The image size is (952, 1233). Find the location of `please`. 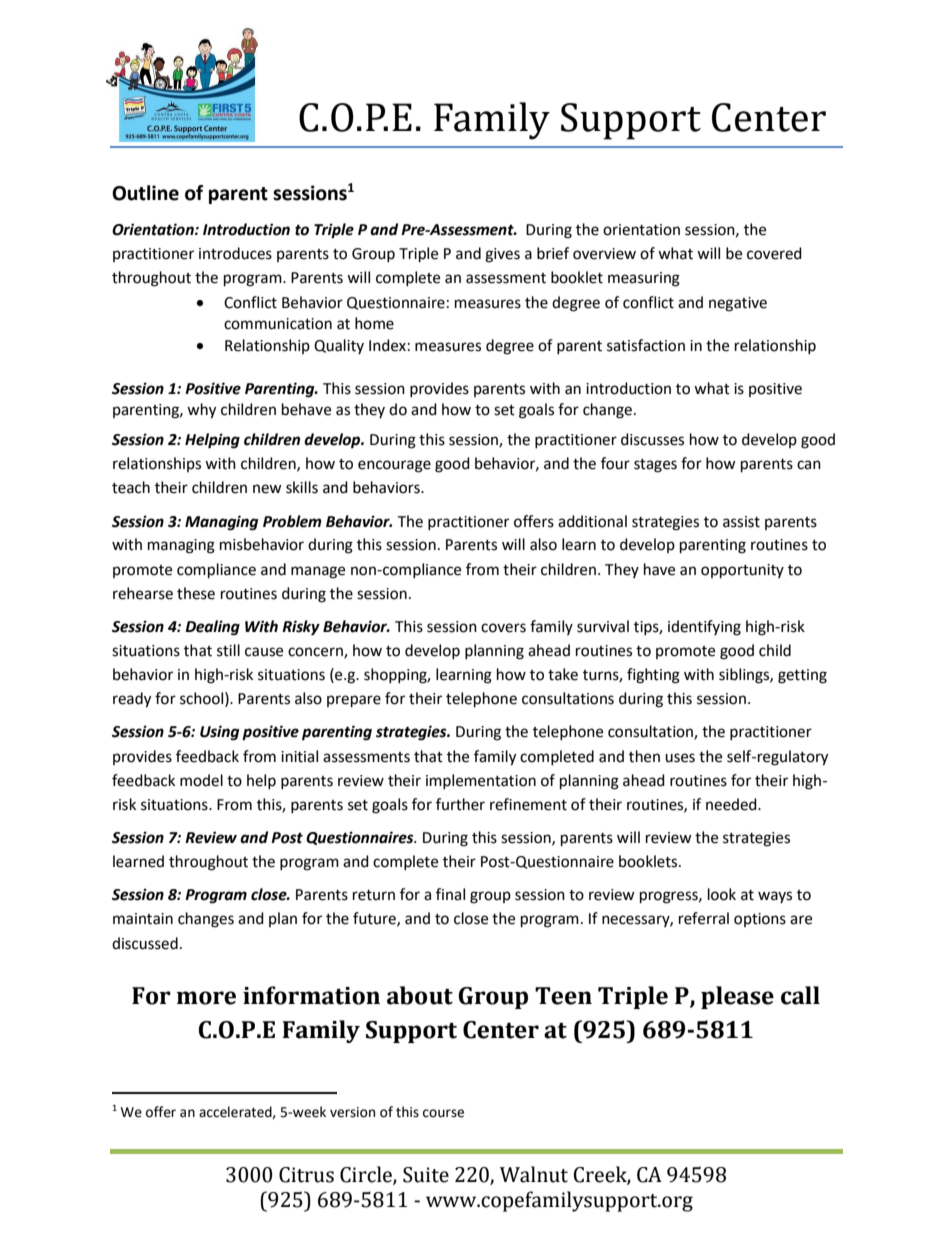

please is located at coordinates (737, 997).
